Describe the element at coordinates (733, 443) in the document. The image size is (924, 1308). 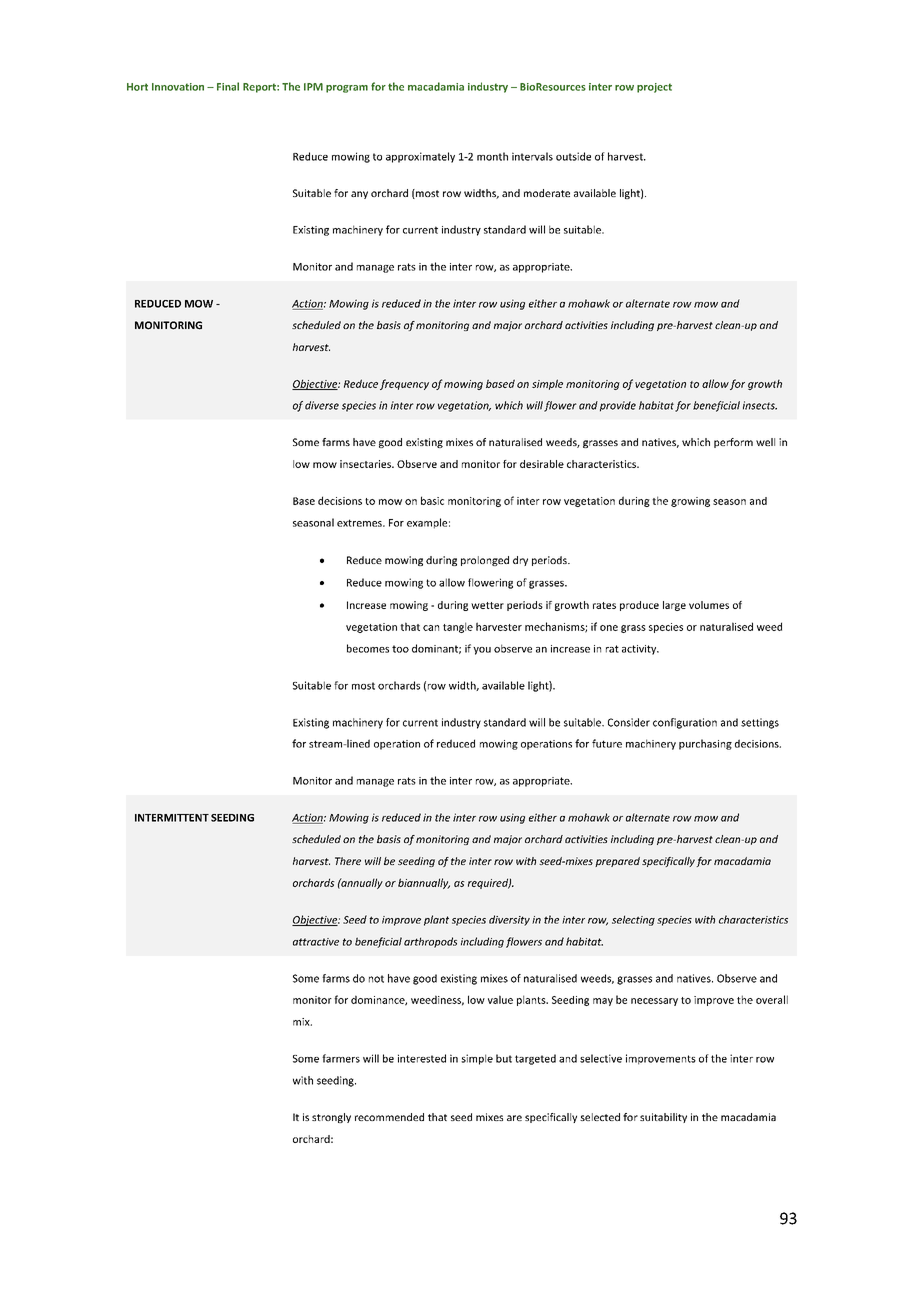
I see `perform` at that location.
